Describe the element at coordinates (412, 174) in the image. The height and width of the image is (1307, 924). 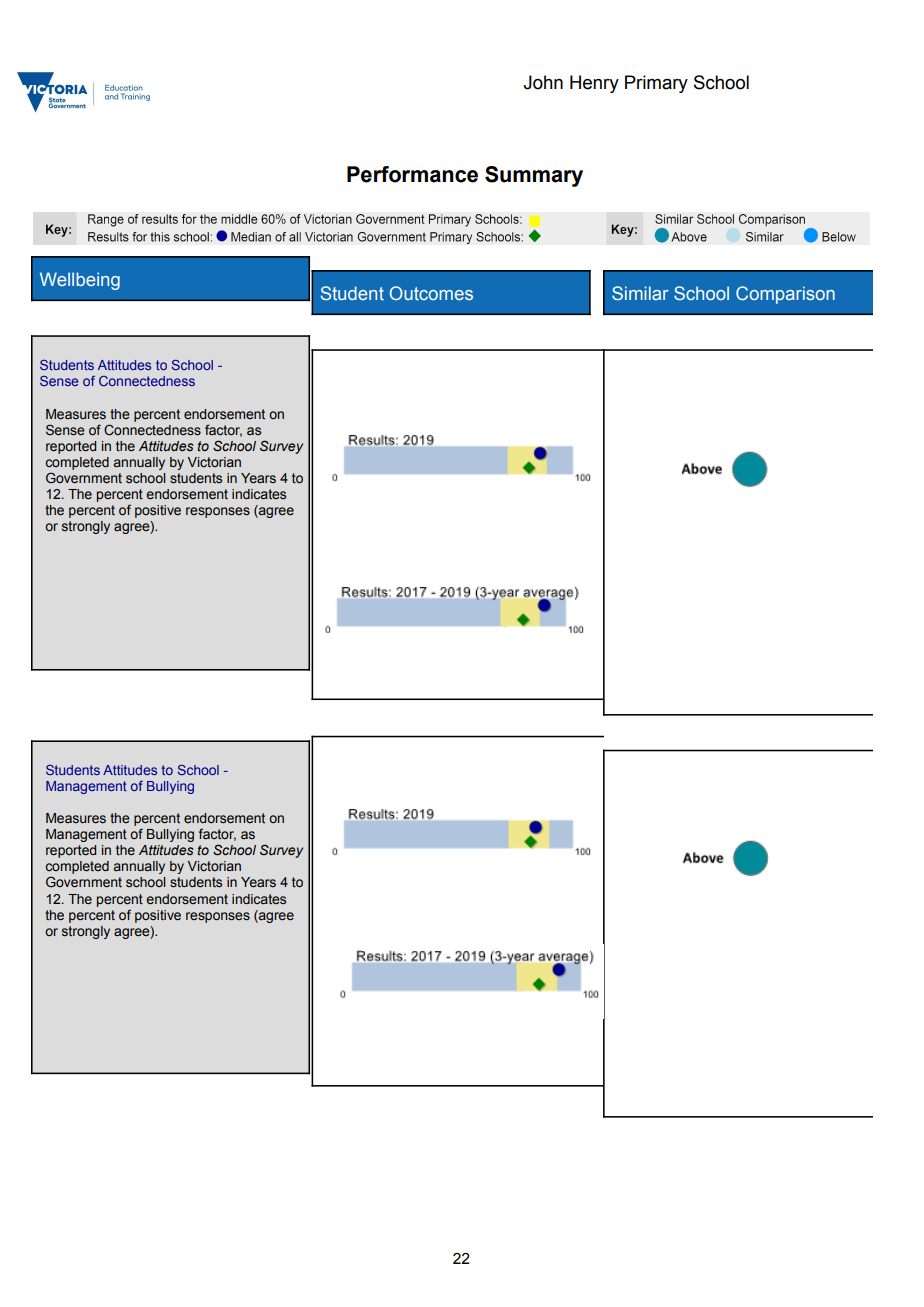
I see `Performance` at that location.
